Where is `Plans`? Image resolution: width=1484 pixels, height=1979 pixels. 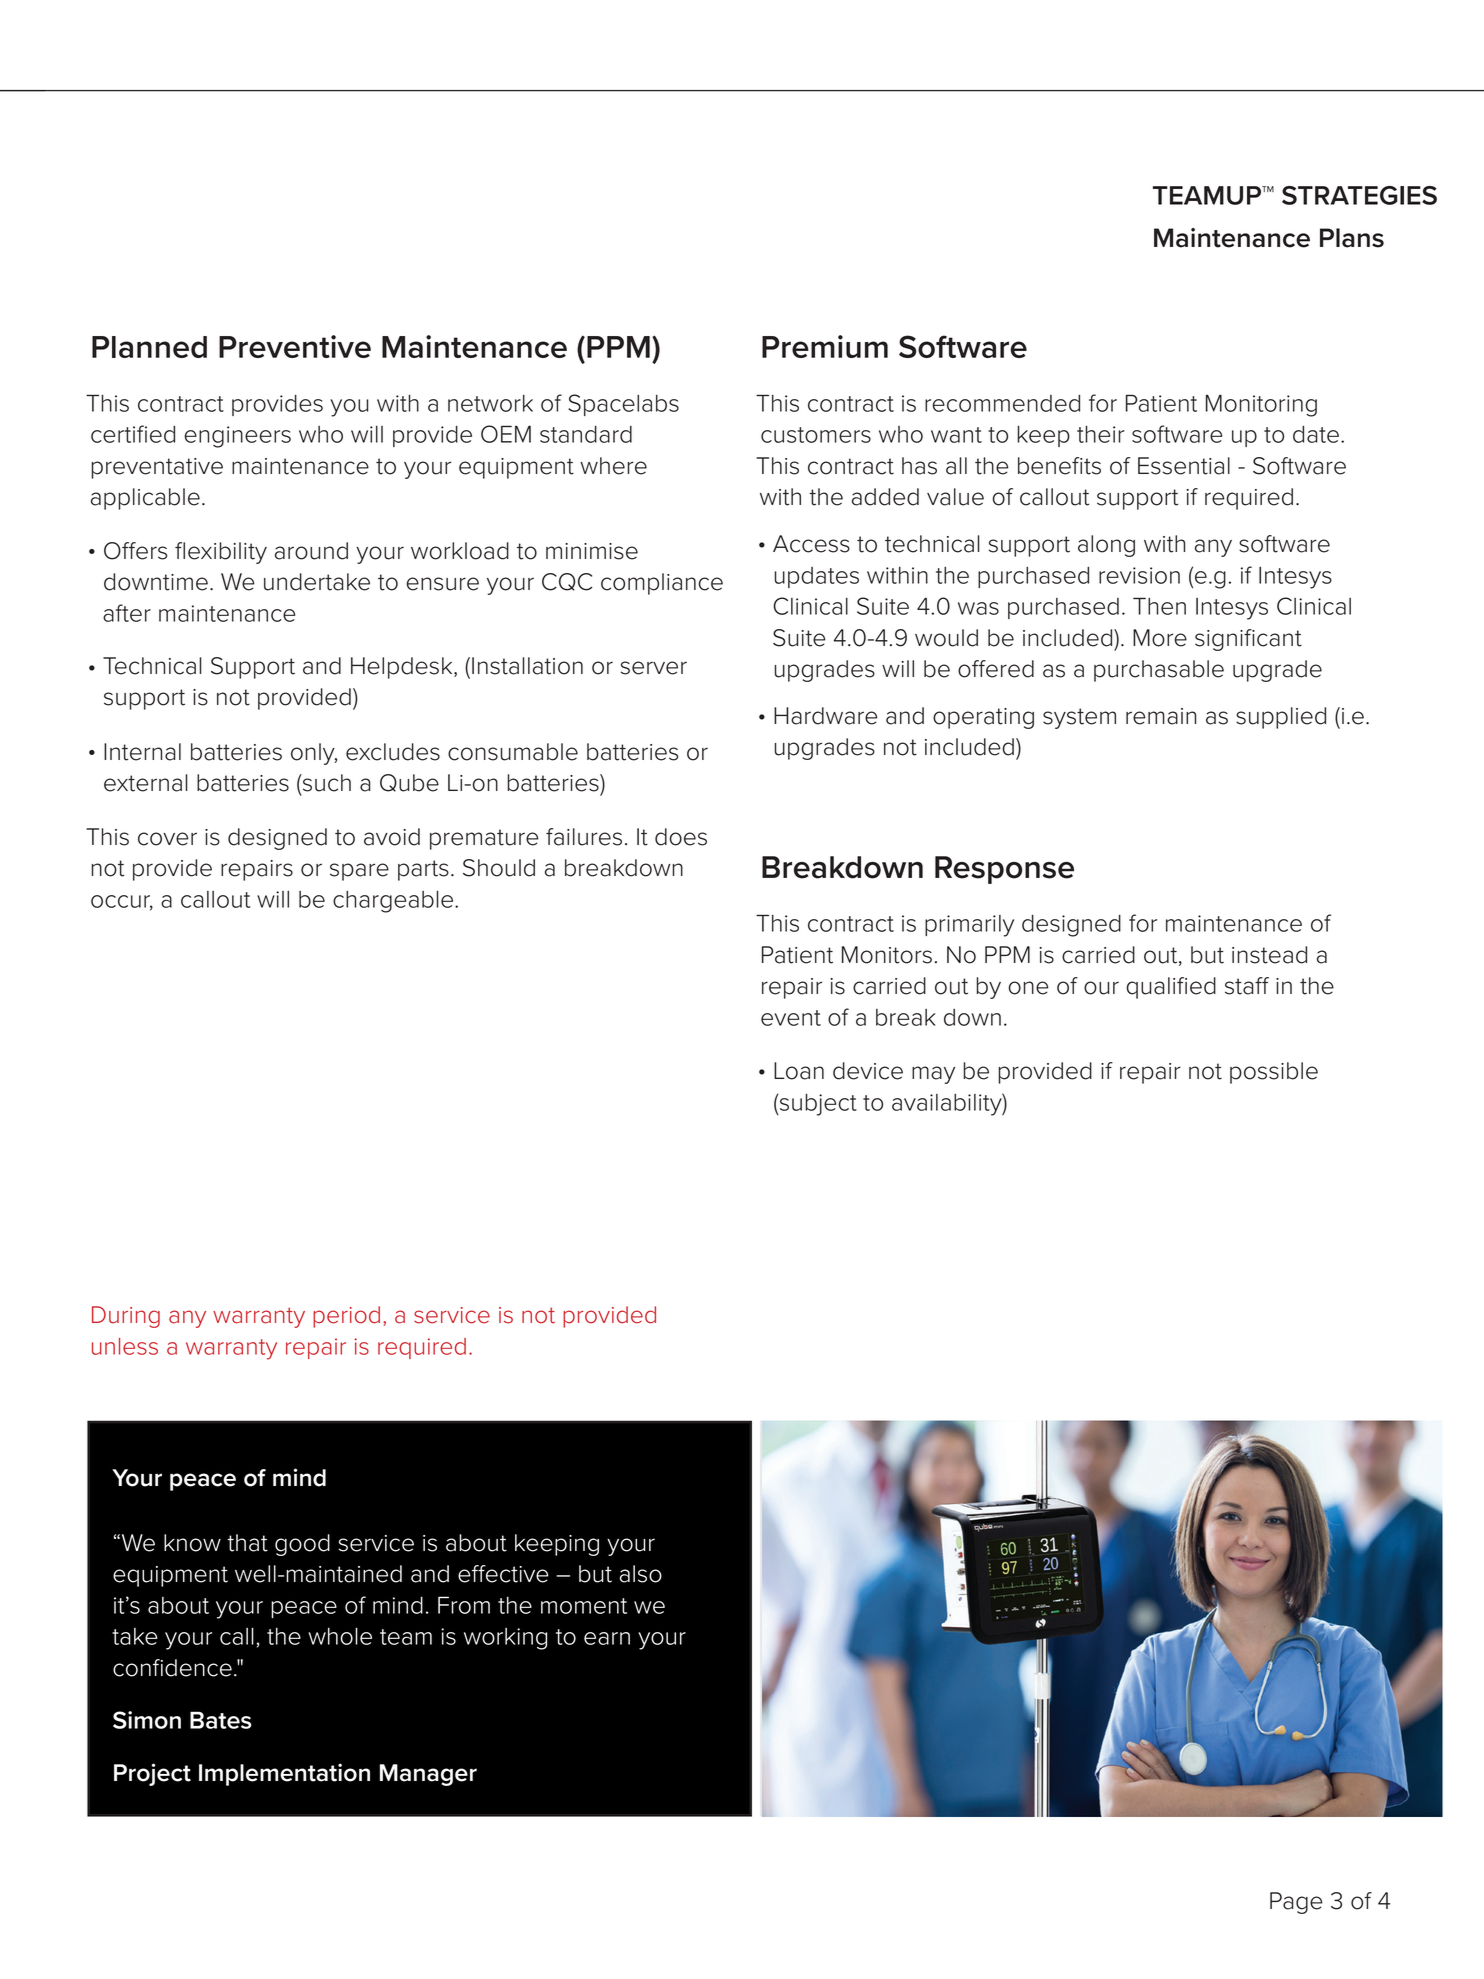 Plans is located at coordinates (1352, 238).
